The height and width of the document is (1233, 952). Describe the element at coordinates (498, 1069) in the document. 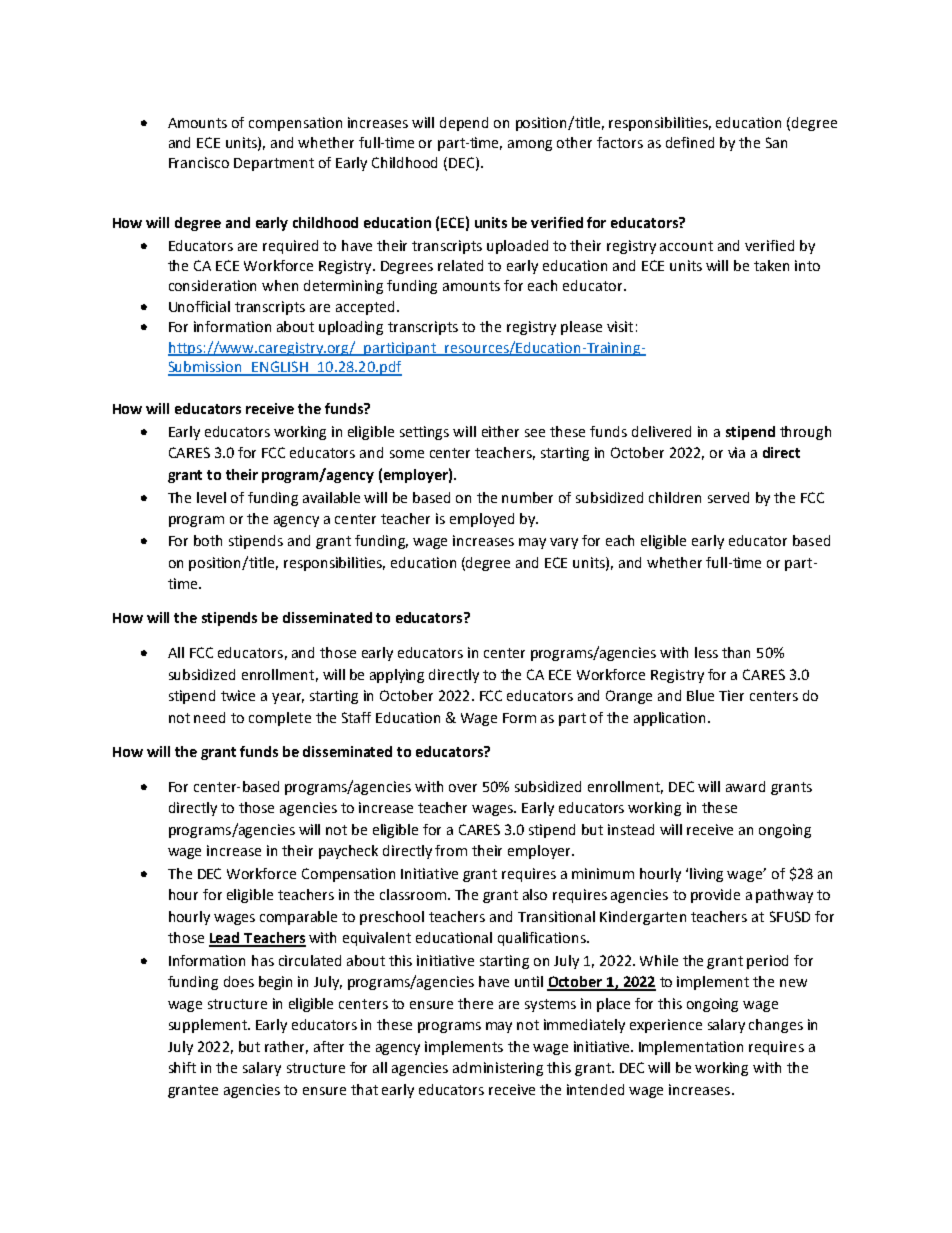

I see `administering` at that location.
